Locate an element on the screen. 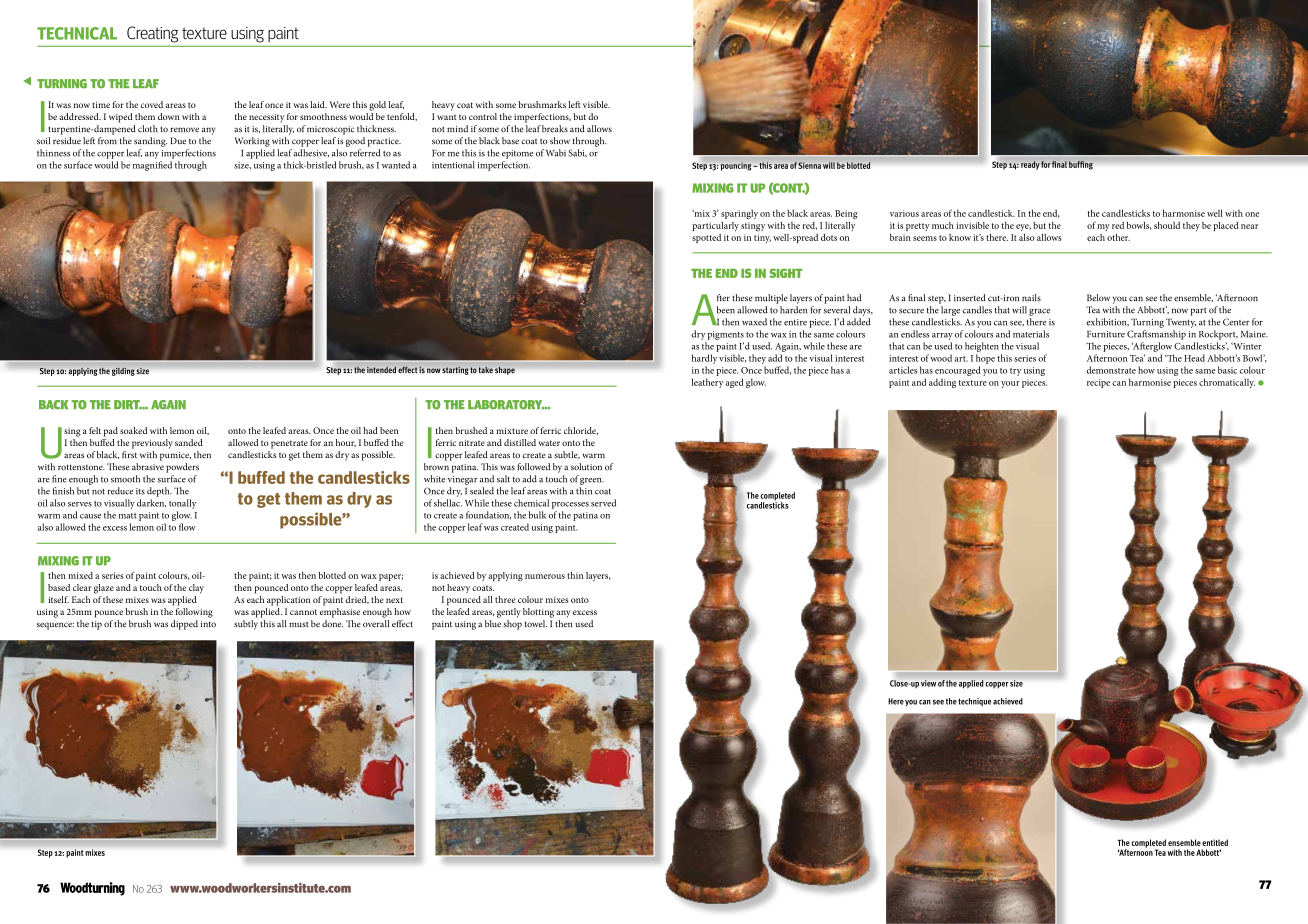 The image size is (1308, 924). view is located at coordinates (928, 683).
